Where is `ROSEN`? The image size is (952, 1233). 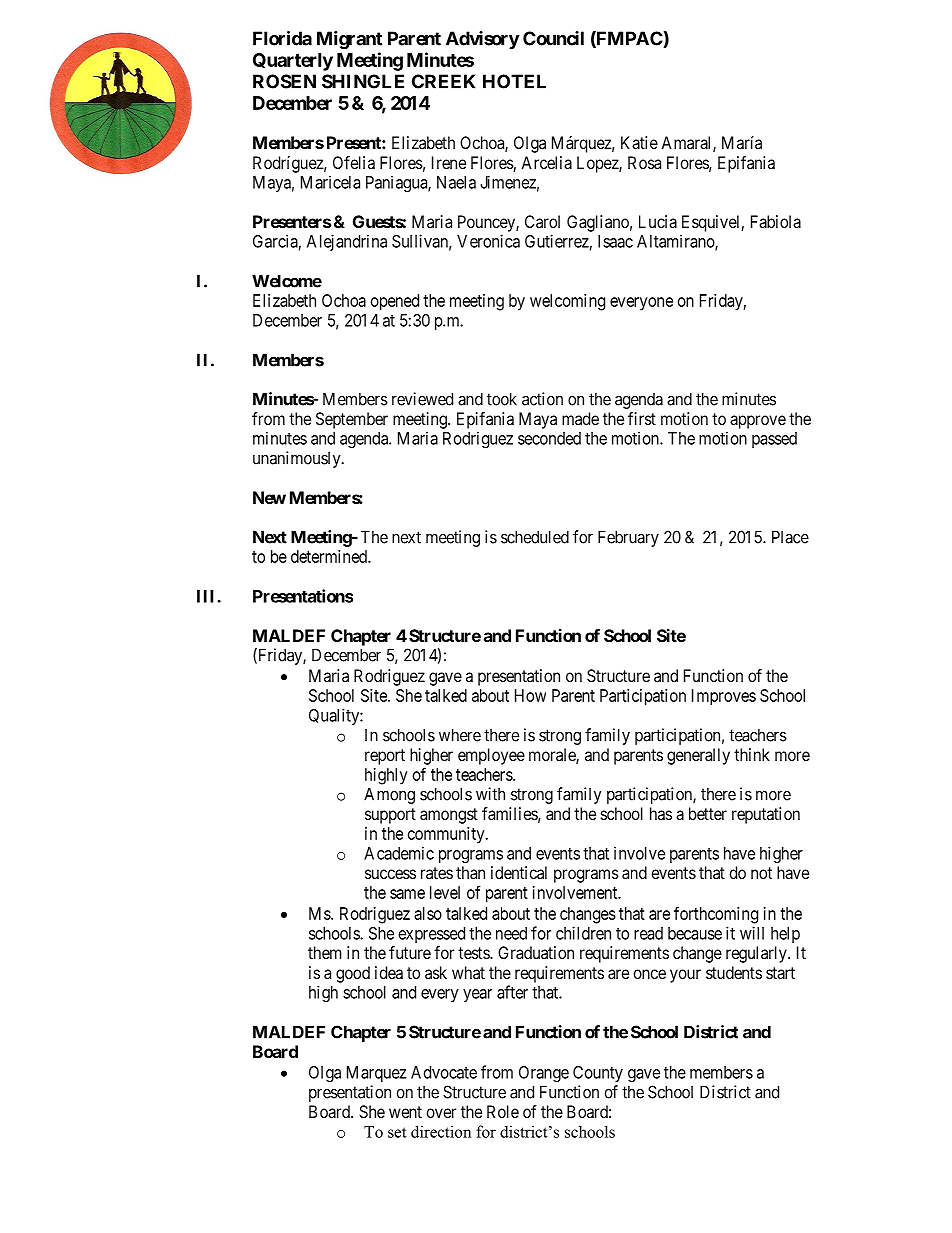 ROSEN is located at coordinates (284, 81).
